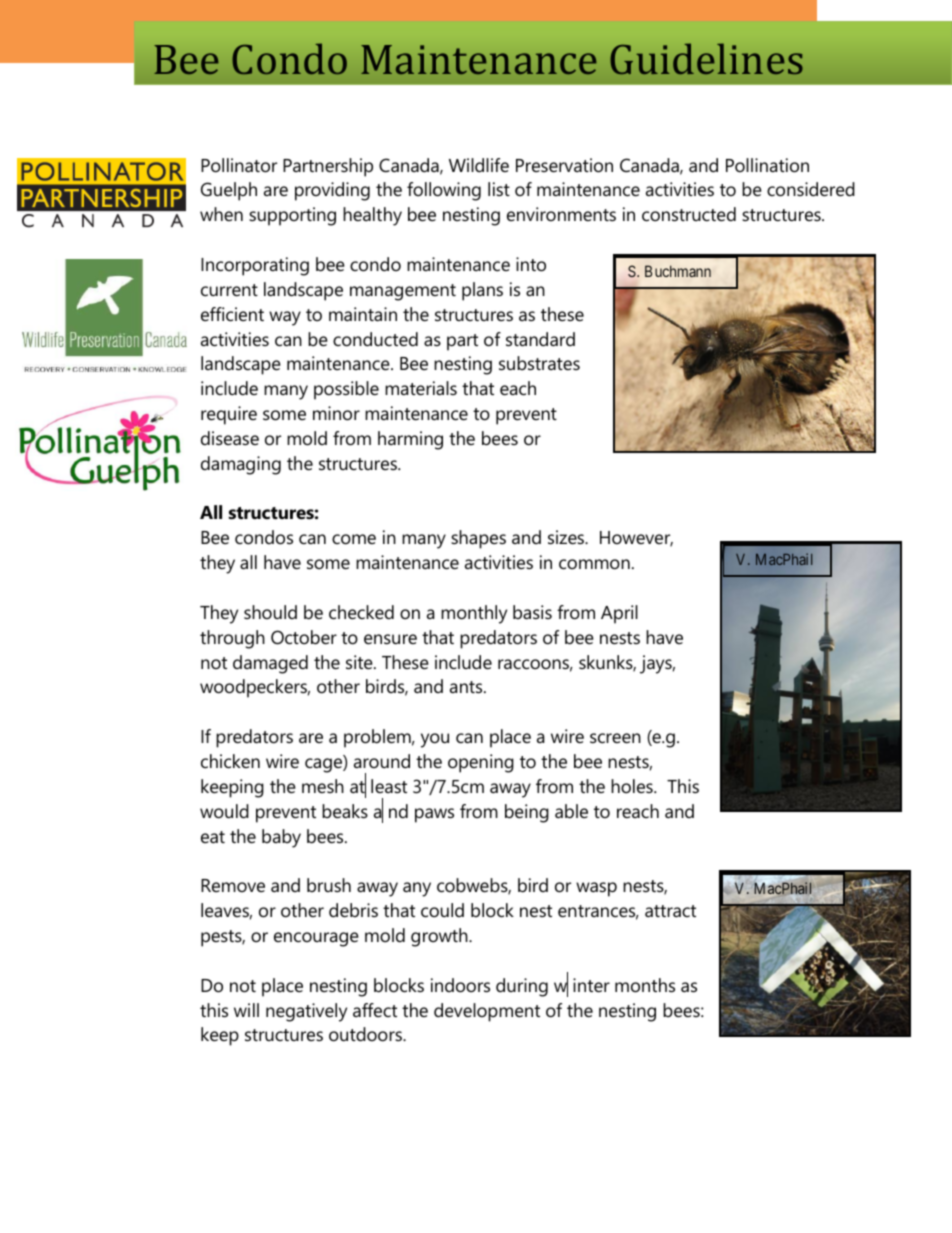  I want to click on Pollinator, so click(239, 165).
